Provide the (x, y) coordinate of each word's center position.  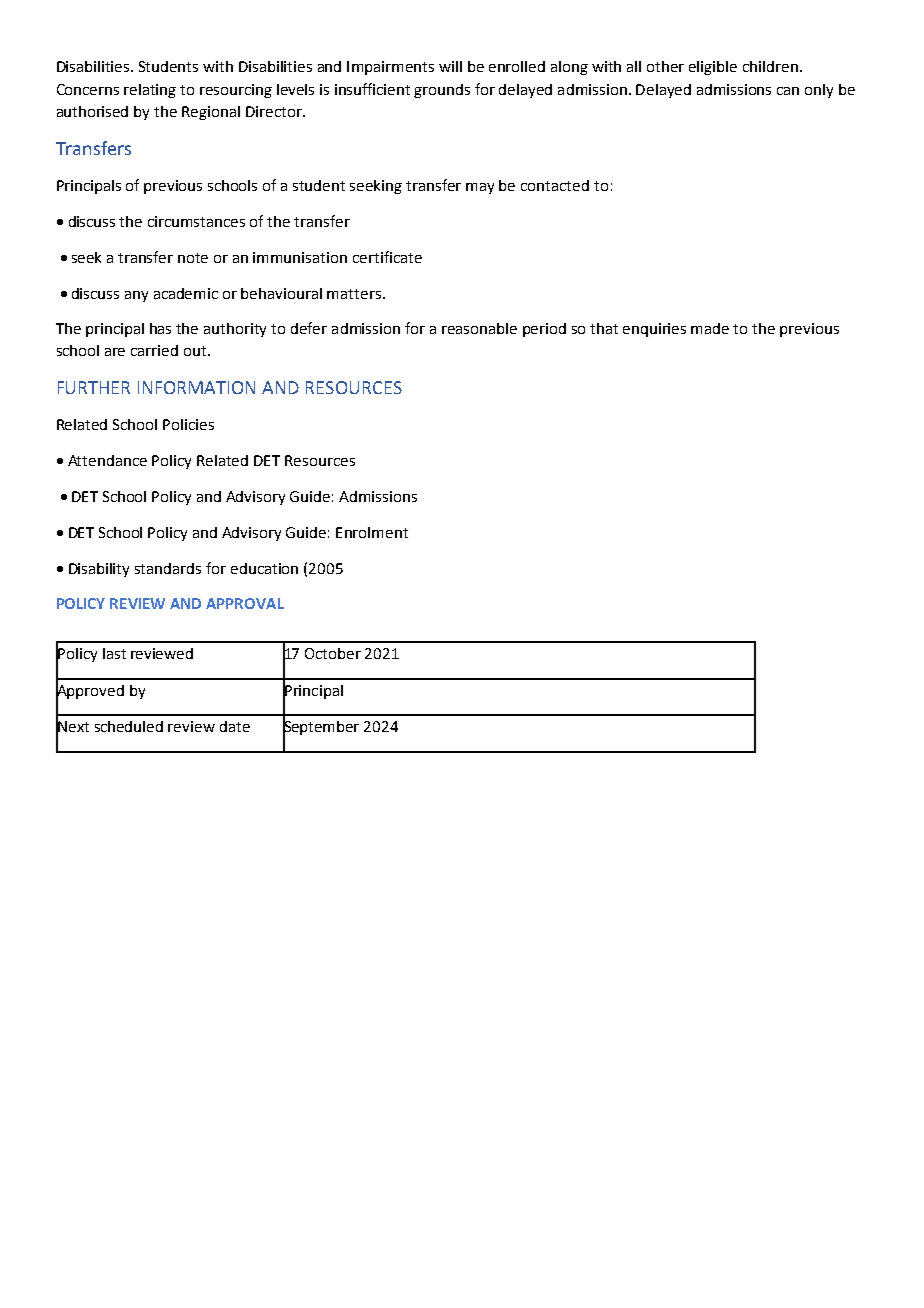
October (333, 653)
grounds (442, 91)
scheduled (129, 726)
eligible (713, 68)
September (321, 728)
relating (150, 91)
